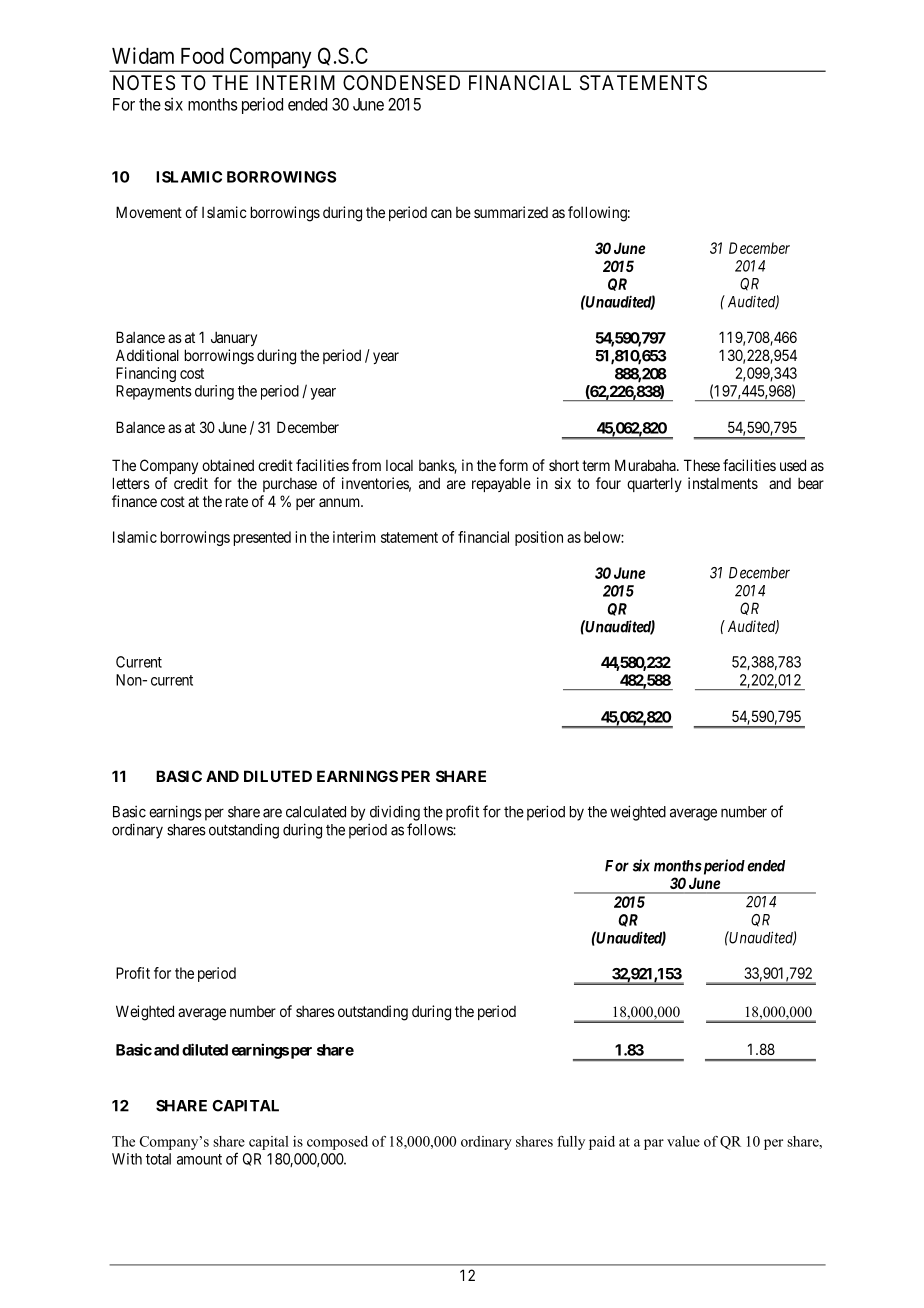  Describe the element at coordinates (702, 465) in the screenshot. I see `These` at that location.
